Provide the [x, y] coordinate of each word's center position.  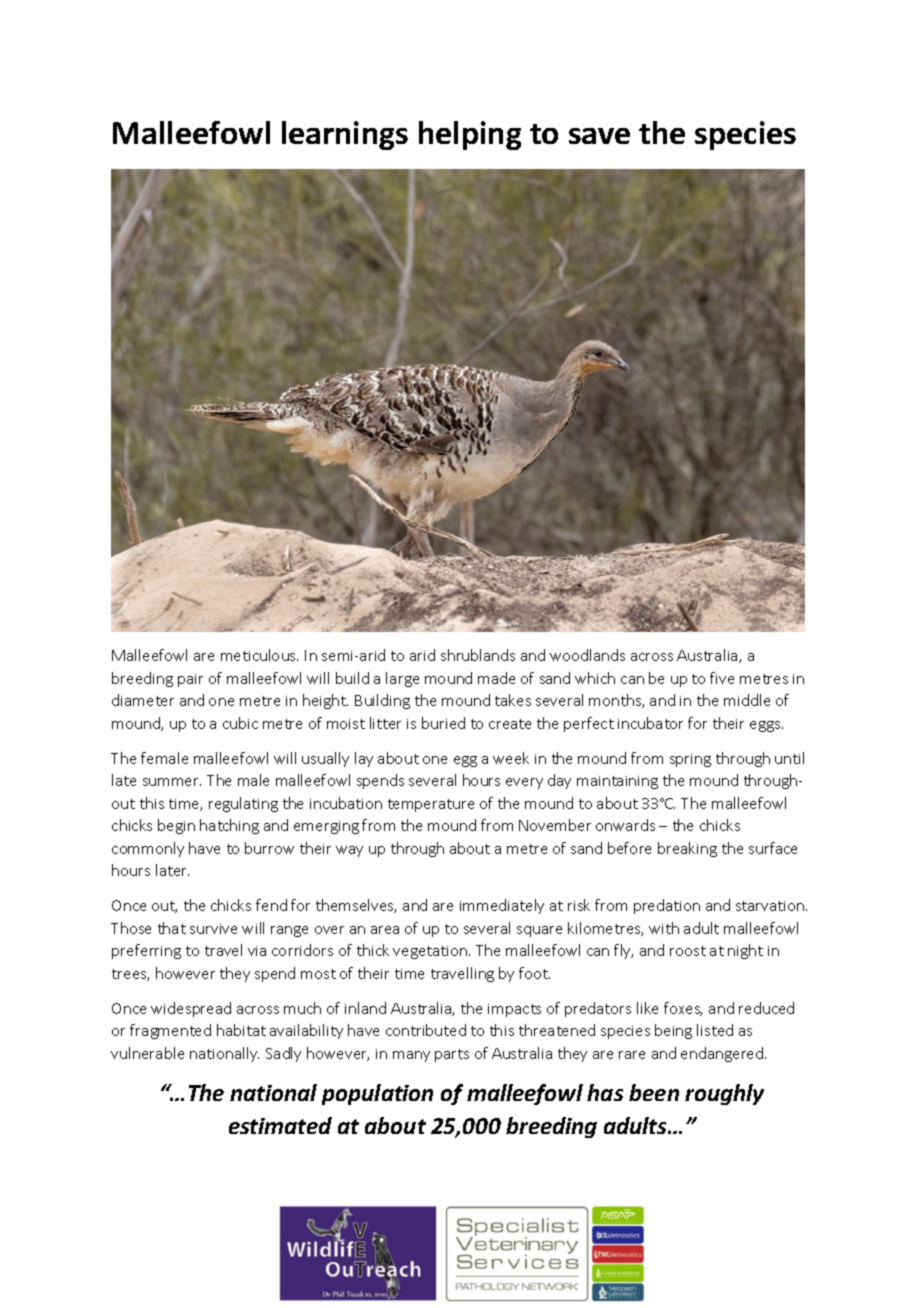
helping [470, 135]
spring [690, 760]
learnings [345, 135]
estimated [280, 1125]
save [599, 136]
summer [172, 782]
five [722, 678]
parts [452, 1055]
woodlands [587, 655]
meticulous [259, 655]
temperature [431, 805]
